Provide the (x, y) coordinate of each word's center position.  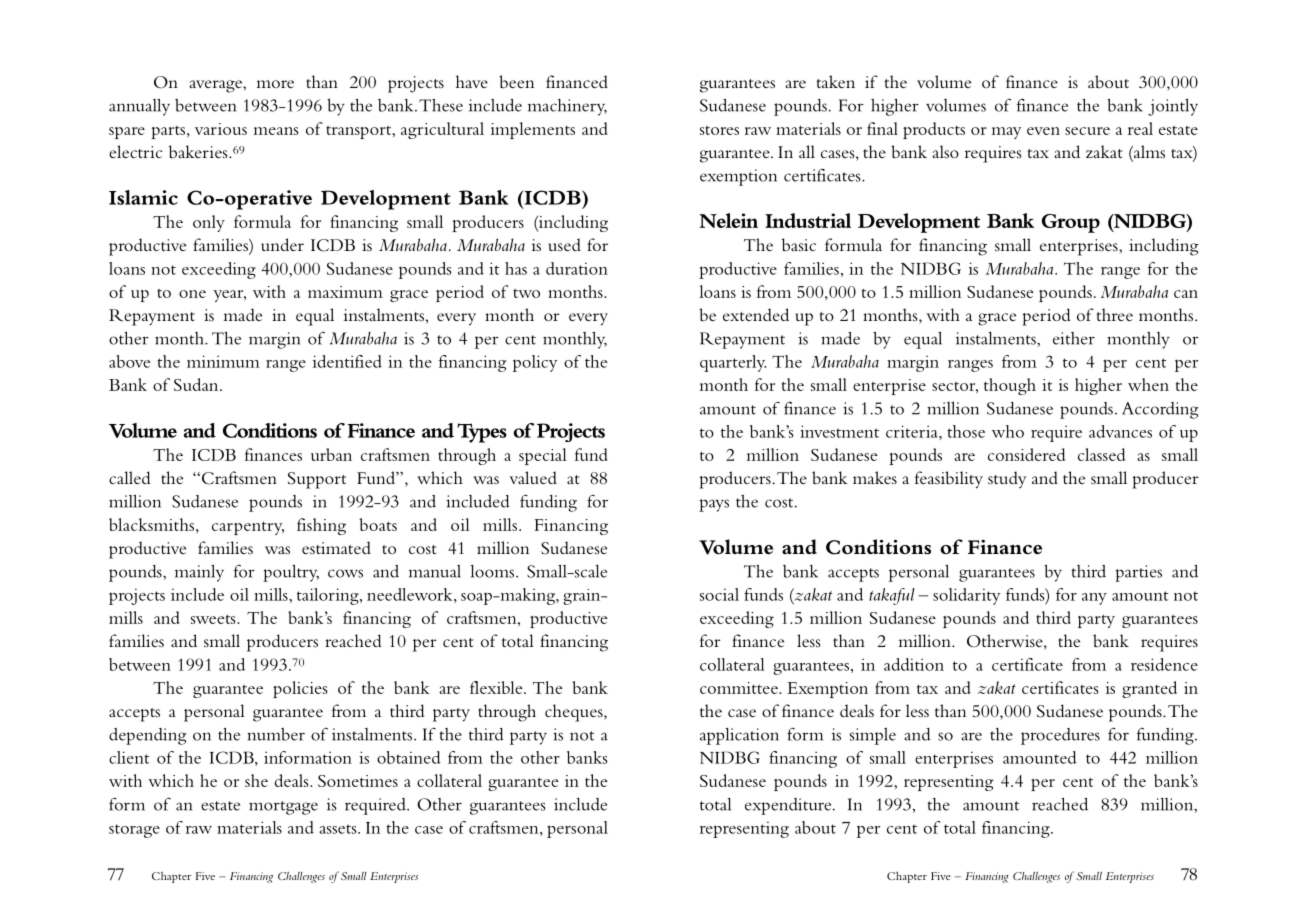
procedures (1060, 736)
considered (1026, 454)
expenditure (789, 806)
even (1043, 131)
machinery (567, 107)
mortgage (283, 808)
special (543, 456)
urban (331, 454)
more (275, 84)
